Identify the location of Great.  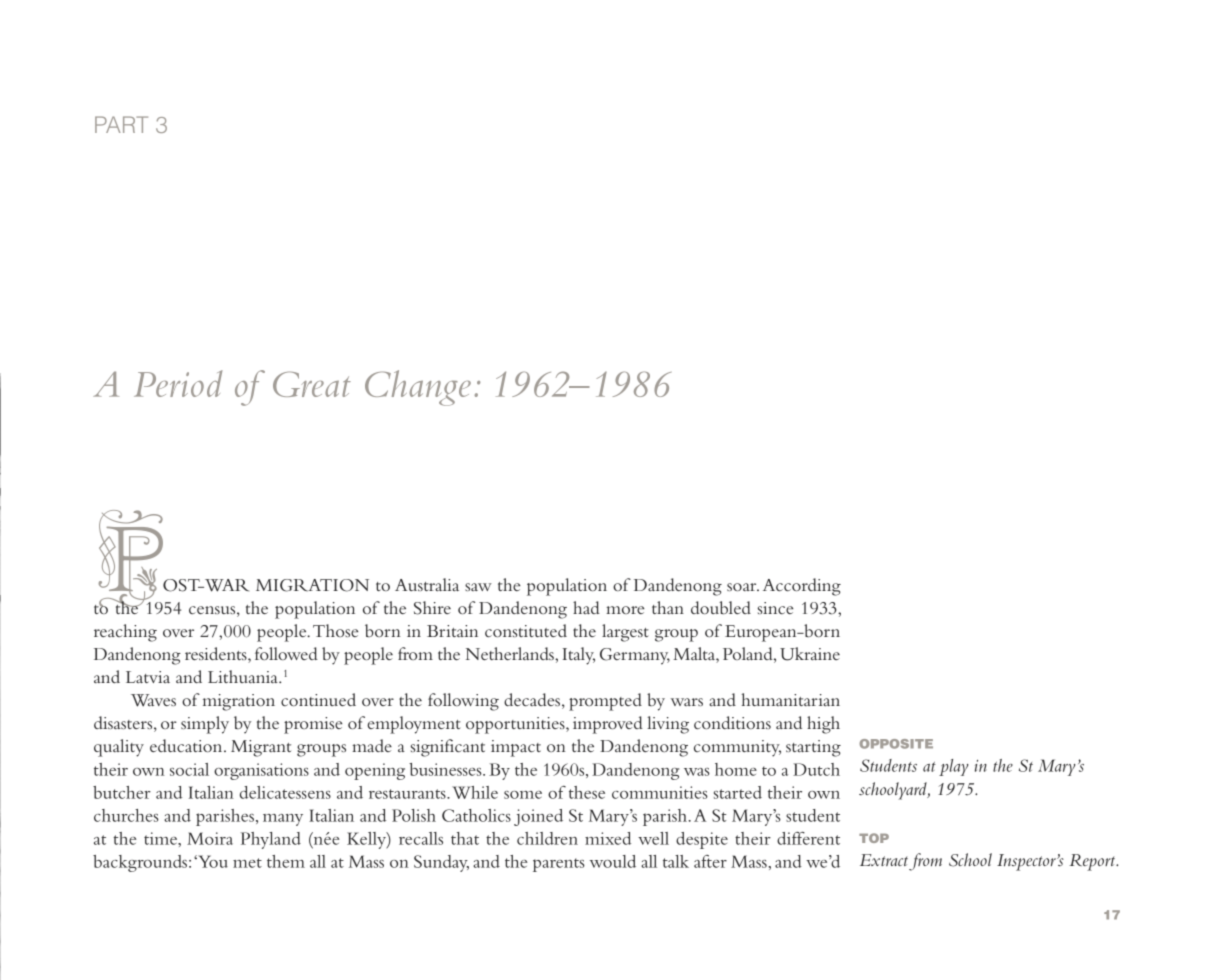
(312, 384).
